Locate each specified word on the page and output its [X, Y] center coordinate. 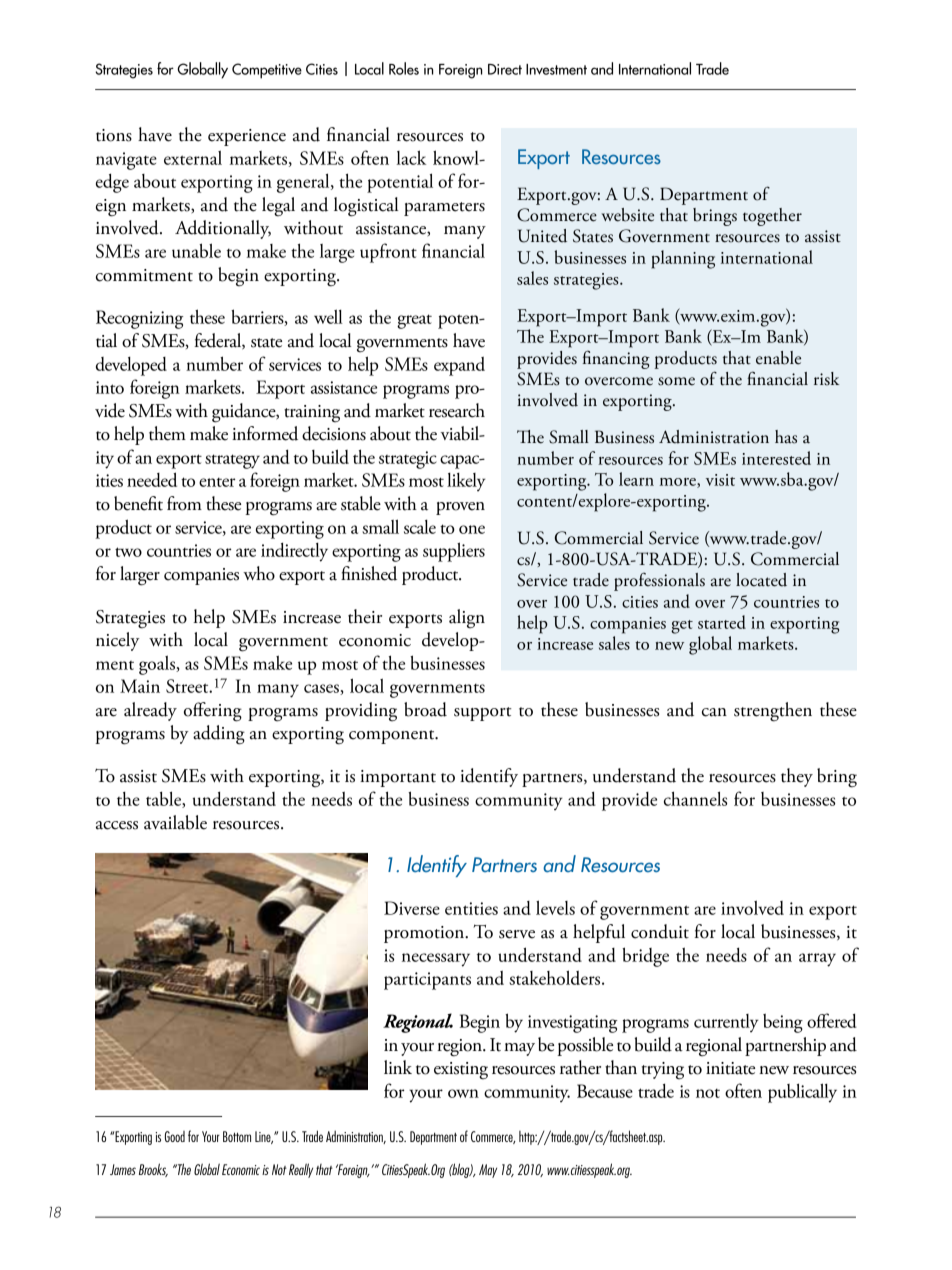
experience [247, 137]
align [467, 619]
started [722, 622]
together [772, 217]
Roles [404, 68]
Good [175, 1136]
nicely [118, 641]
